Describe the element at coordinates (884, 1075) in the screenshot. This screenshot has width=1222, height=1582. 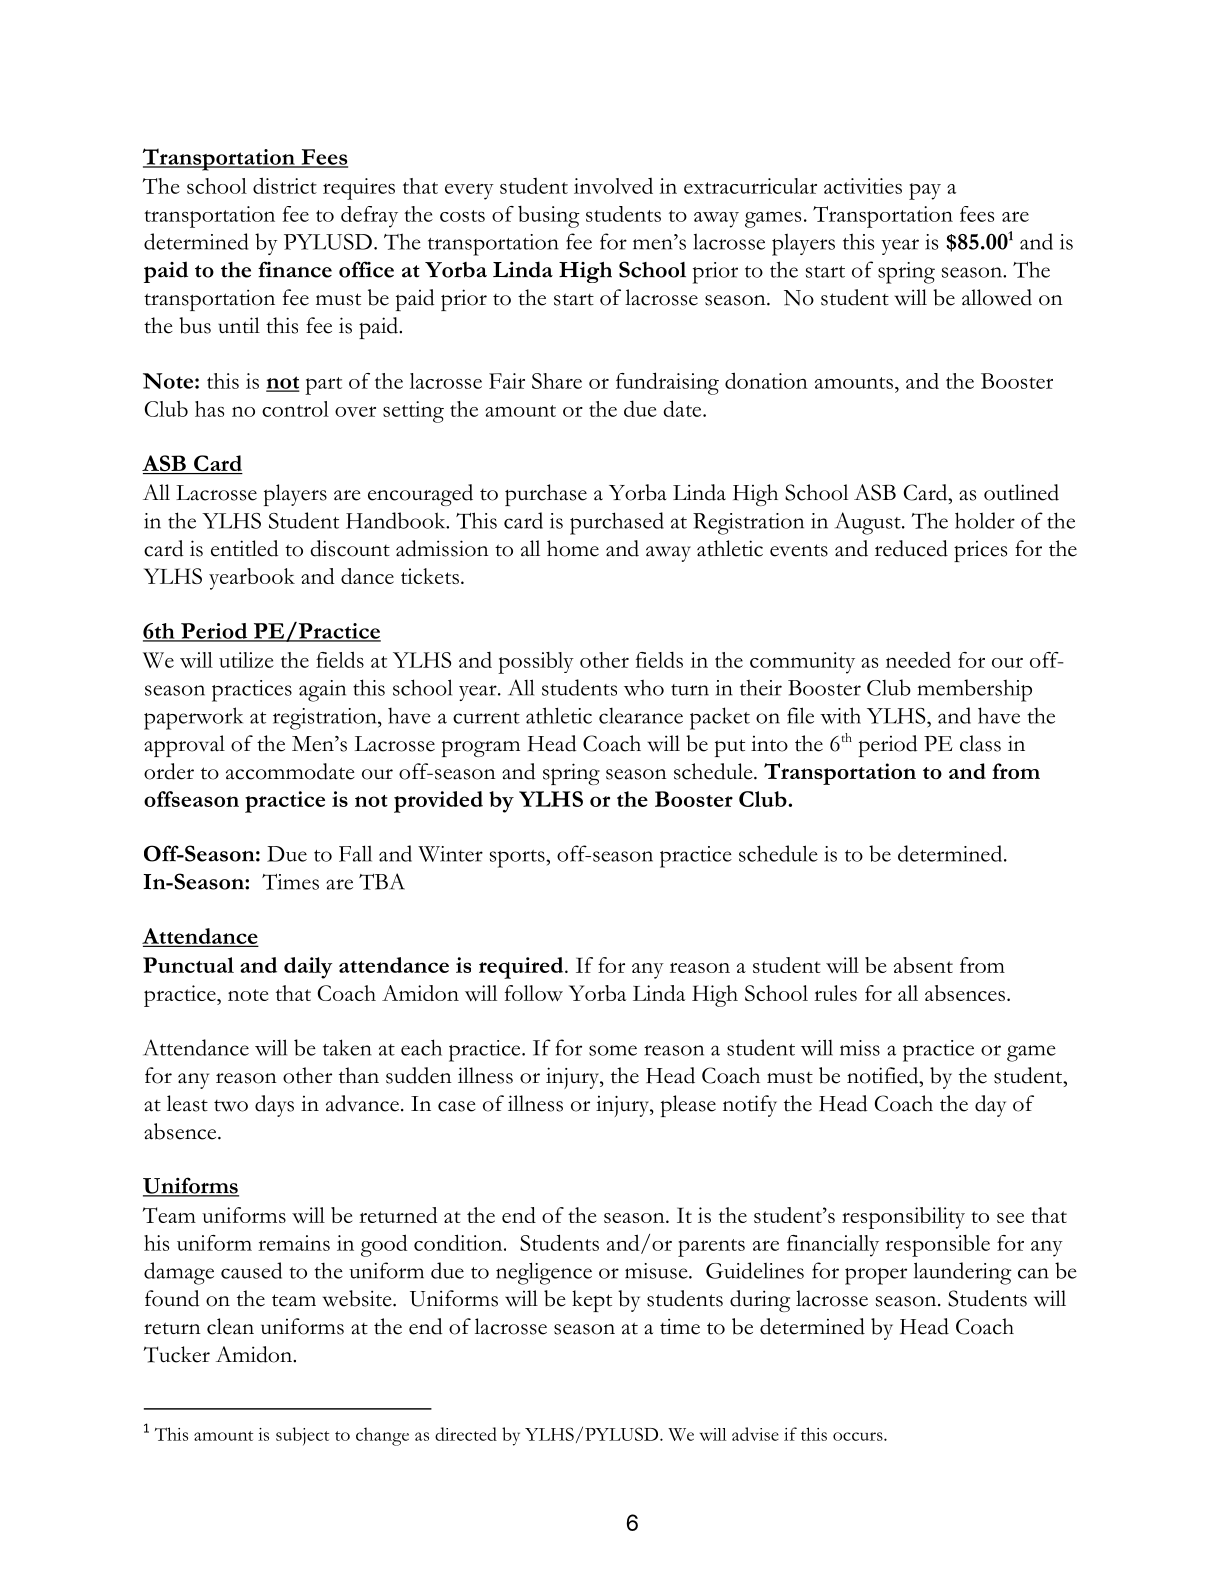
I see `notified` at that location.
